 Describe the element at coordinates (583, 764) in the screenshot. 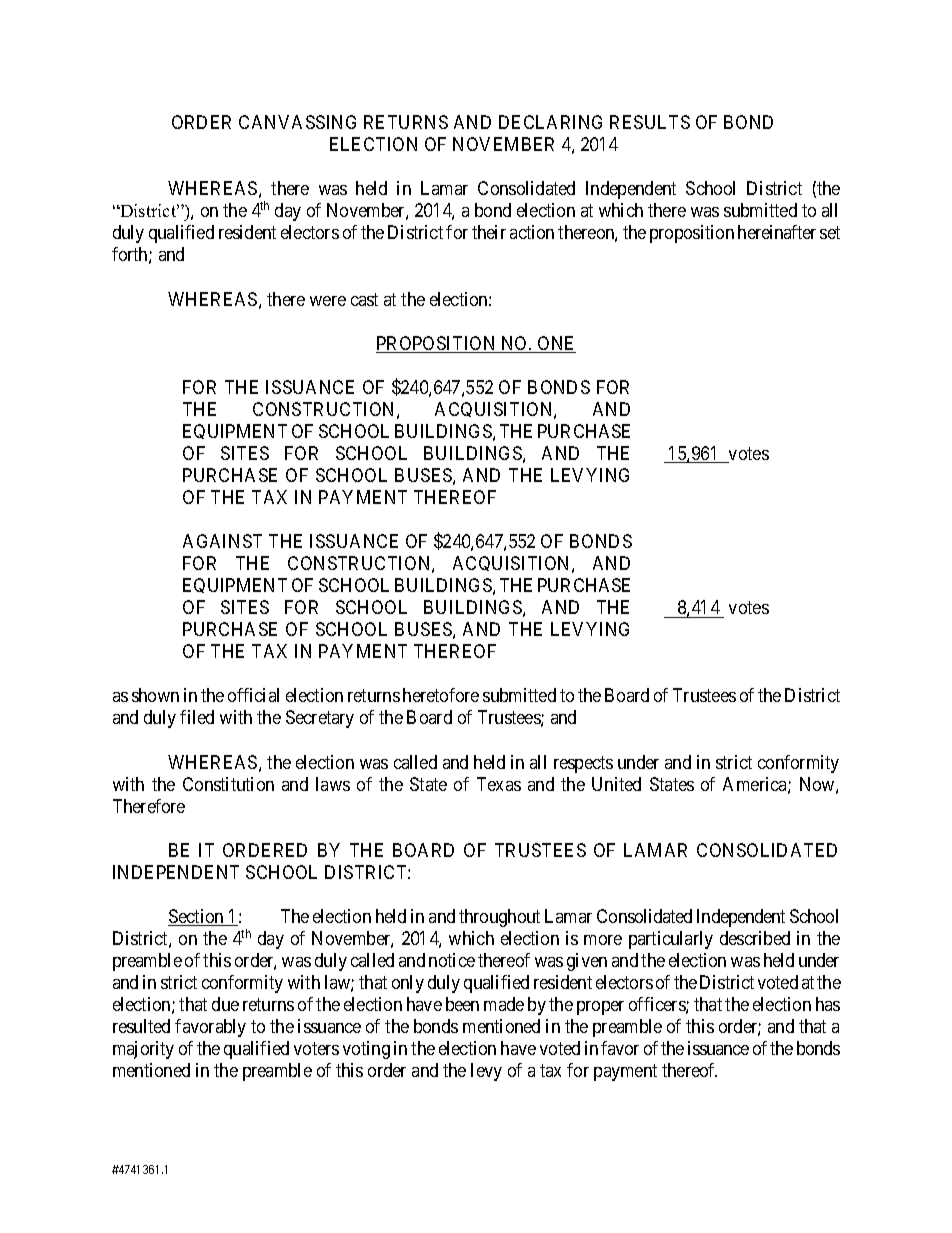

I see `respects` at that location.
